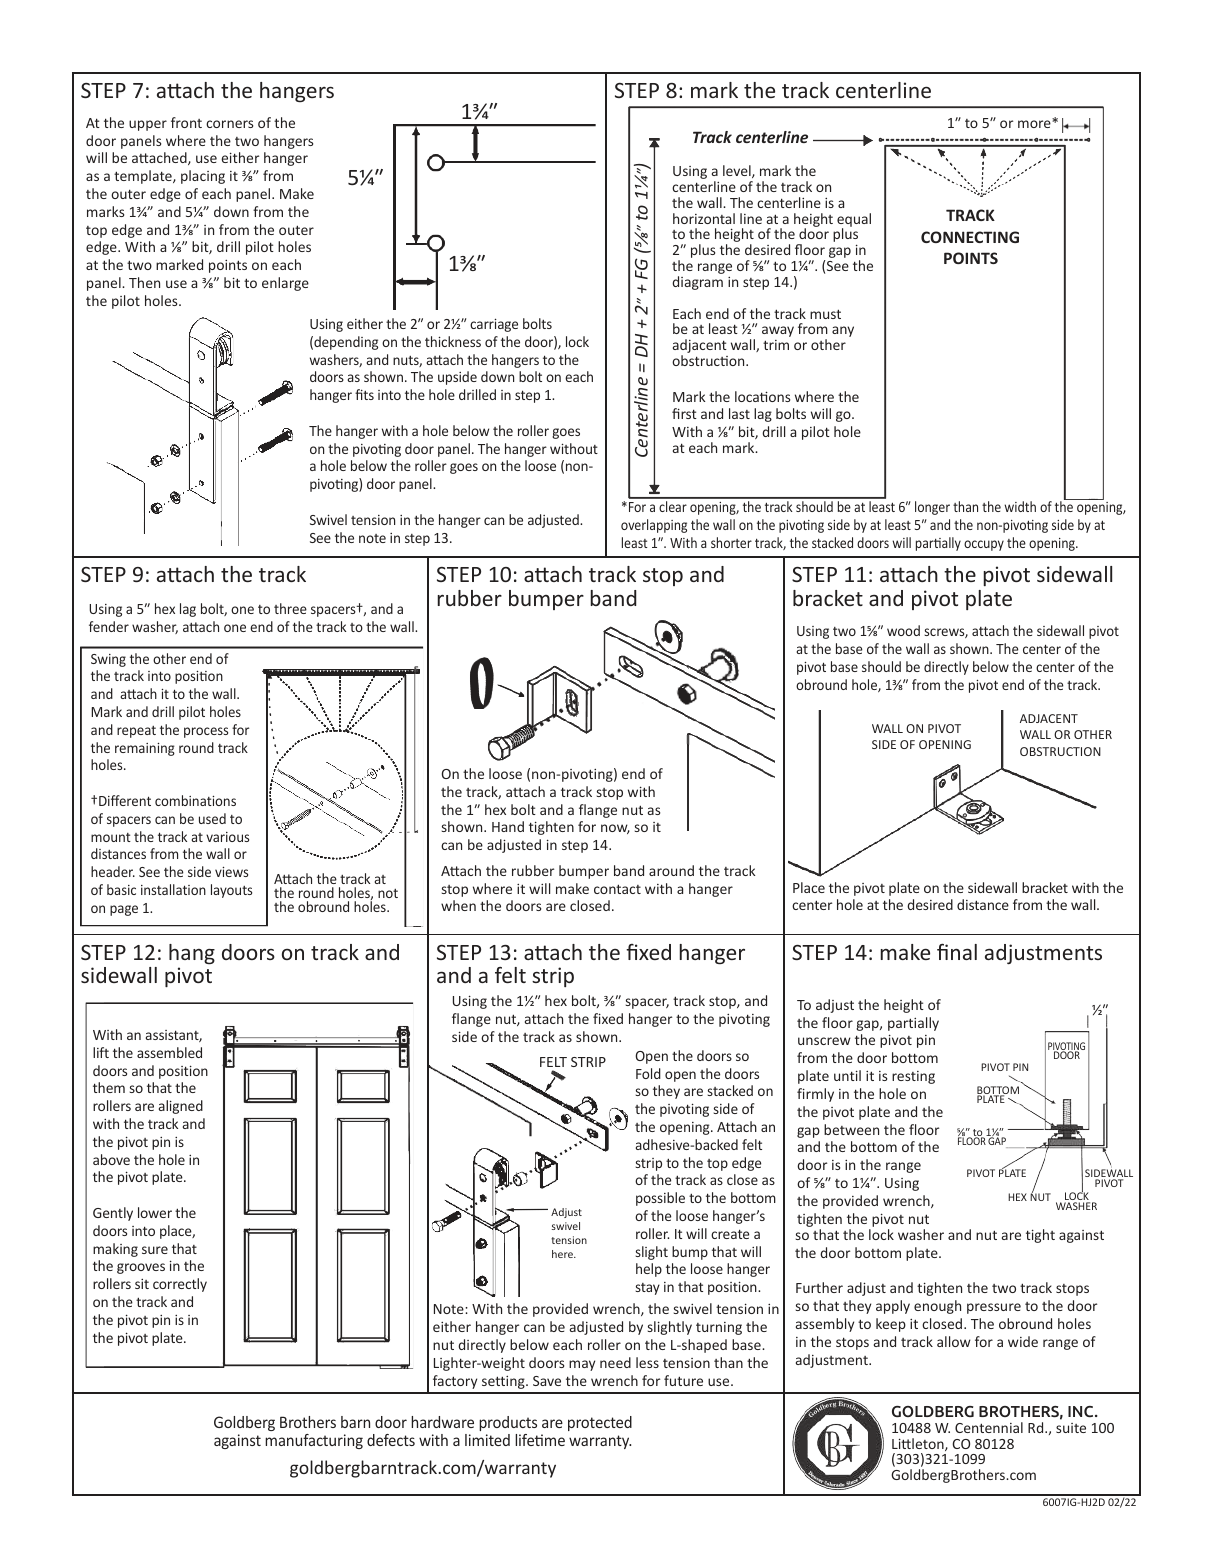  I want to click on protected, so click(600, 1423).
